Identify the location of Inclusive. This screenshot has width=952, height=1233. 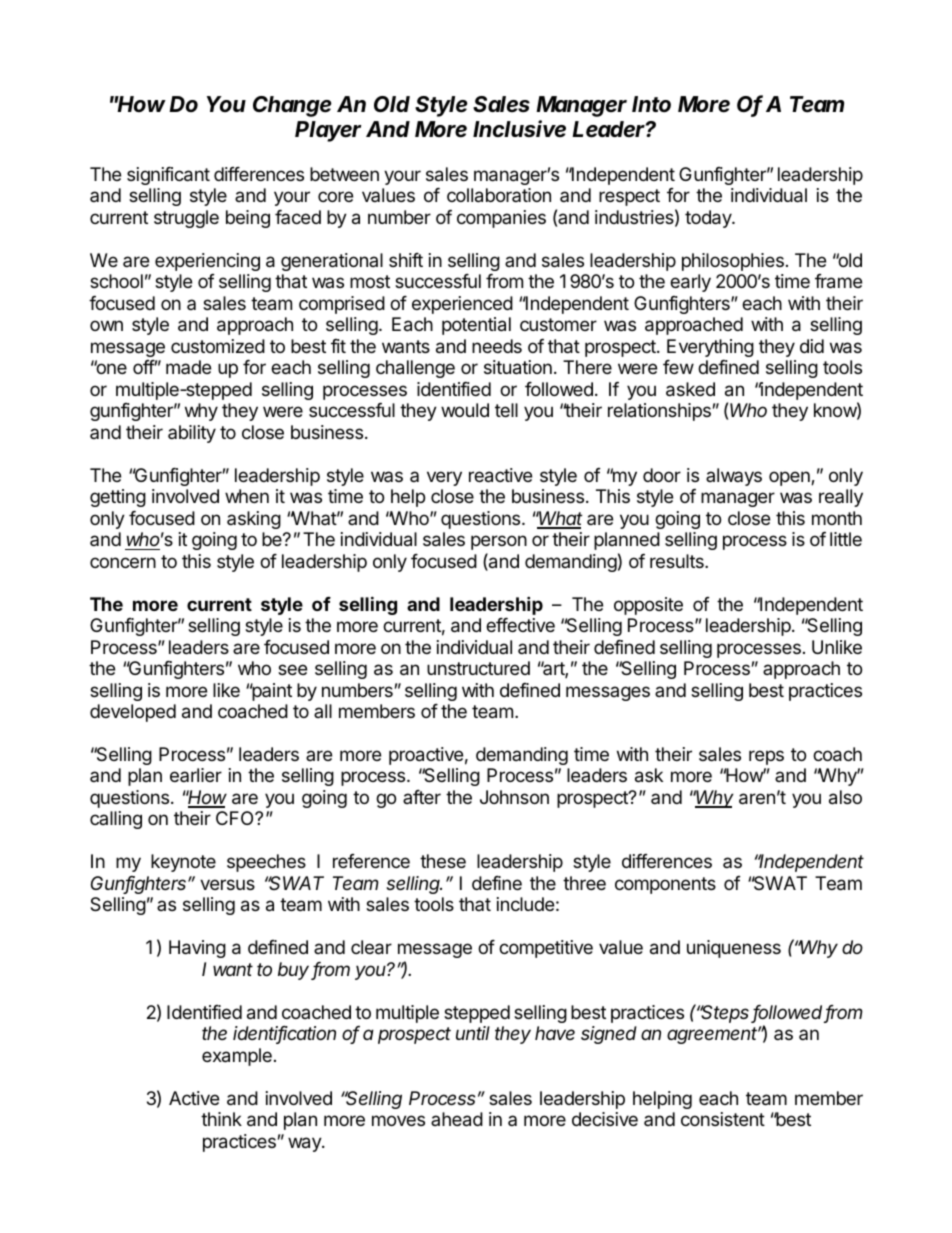
(519, 129).
